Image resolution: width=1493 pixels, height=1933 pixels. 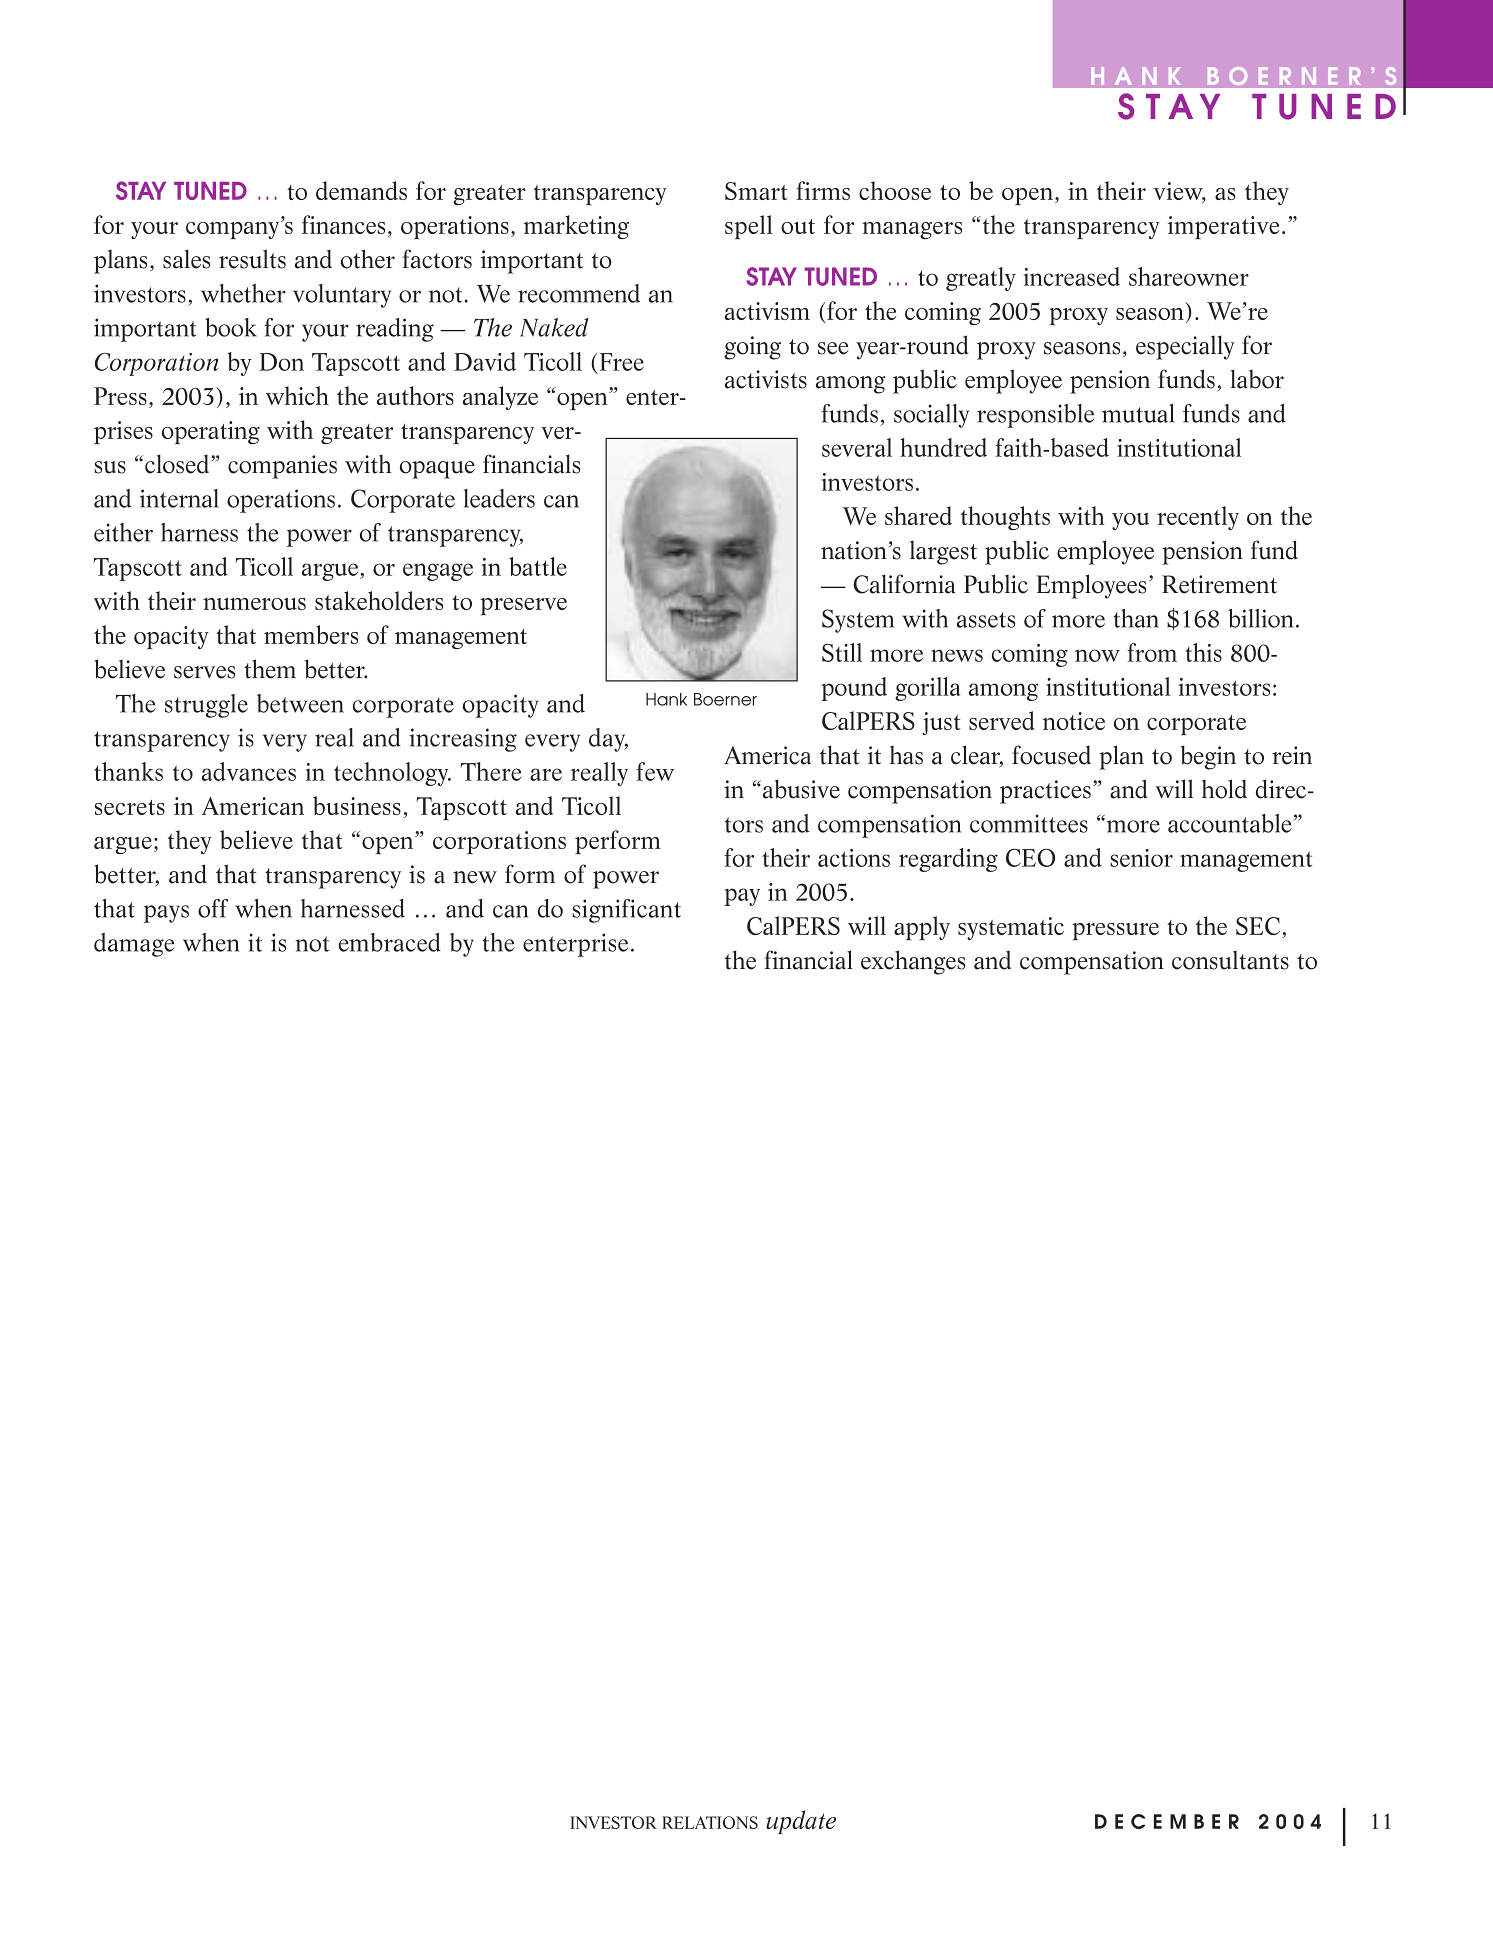 I want to click on spell, so click(x=748, y=227).
